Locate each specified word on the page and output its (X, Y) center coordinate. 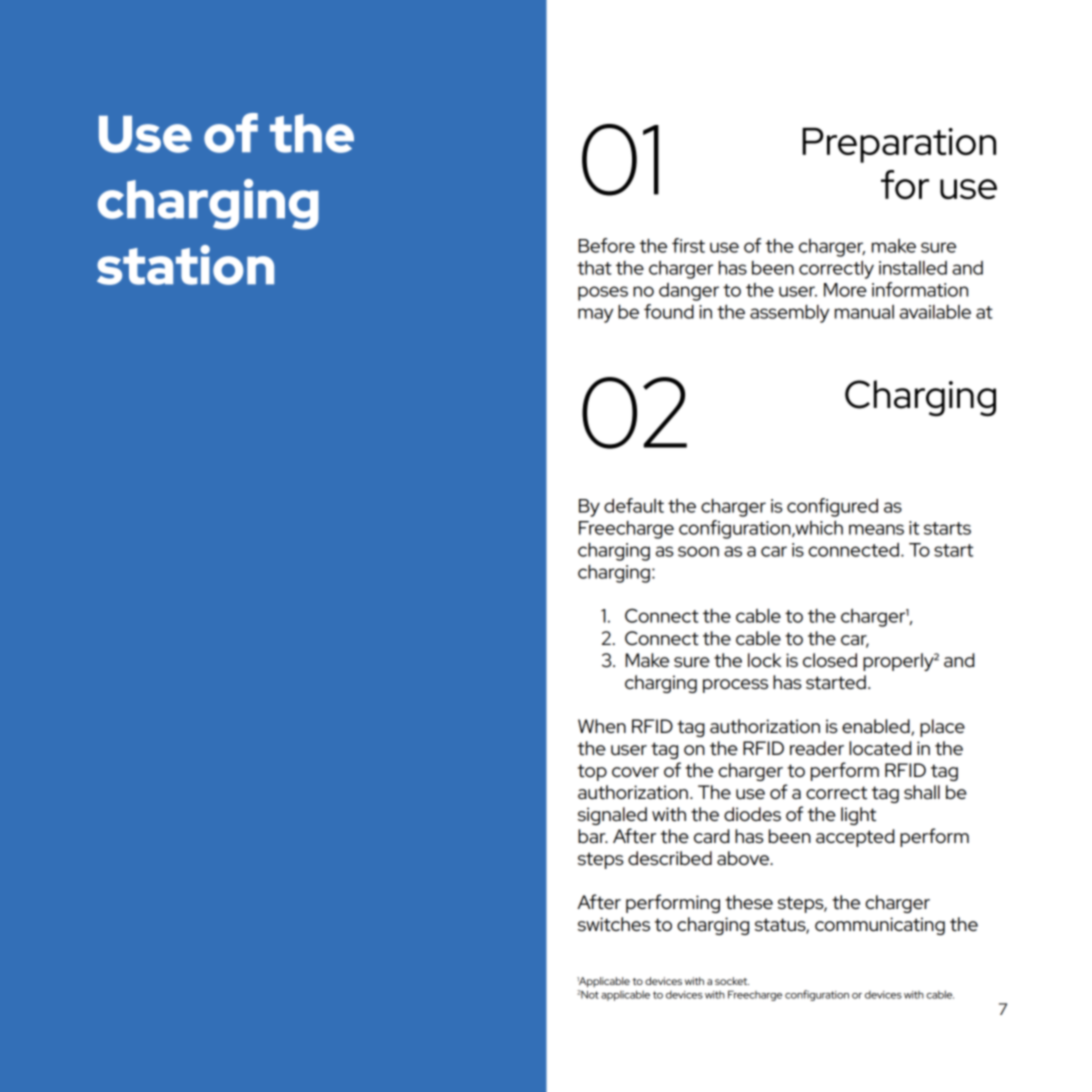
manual (864, 312)
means (876, 529)
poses (603, 293)
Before (606, 245)
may (595, 315)
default (634, 505)
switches (614, 924)
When (602, 726)
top (592, 772)
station (185, 265)
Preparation (899, 145)
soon (698, 551)
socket (732, 981)
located (880, 748)
